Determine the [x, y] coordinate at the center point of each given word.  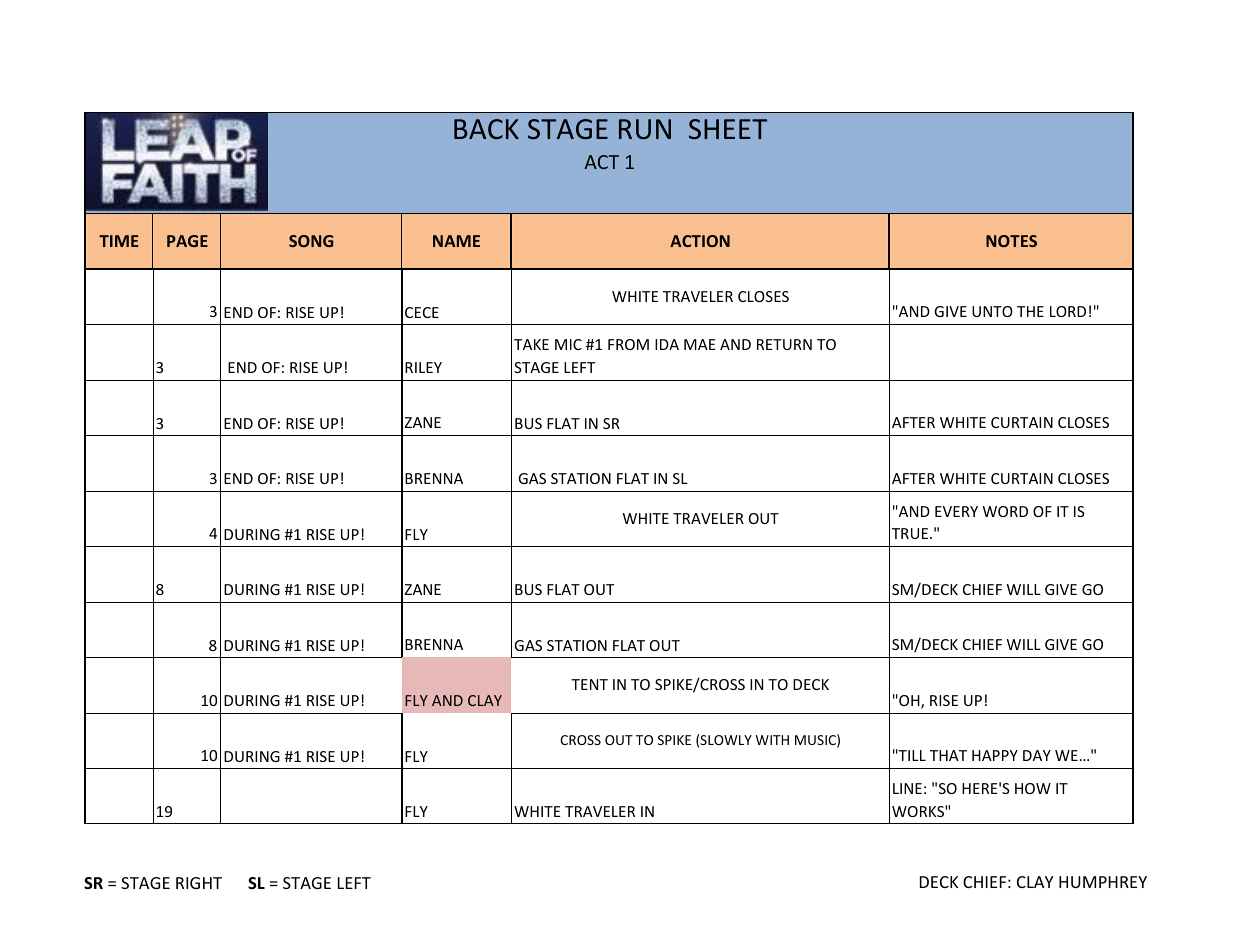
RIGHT [199, 883]
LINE [907, 788]
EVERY [956, 511]
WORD [1005, 511]
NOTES [1011, 241]
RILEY [423, 367]
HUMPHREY [1103, 882]
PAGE [187, 241]
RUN [645, 129]
